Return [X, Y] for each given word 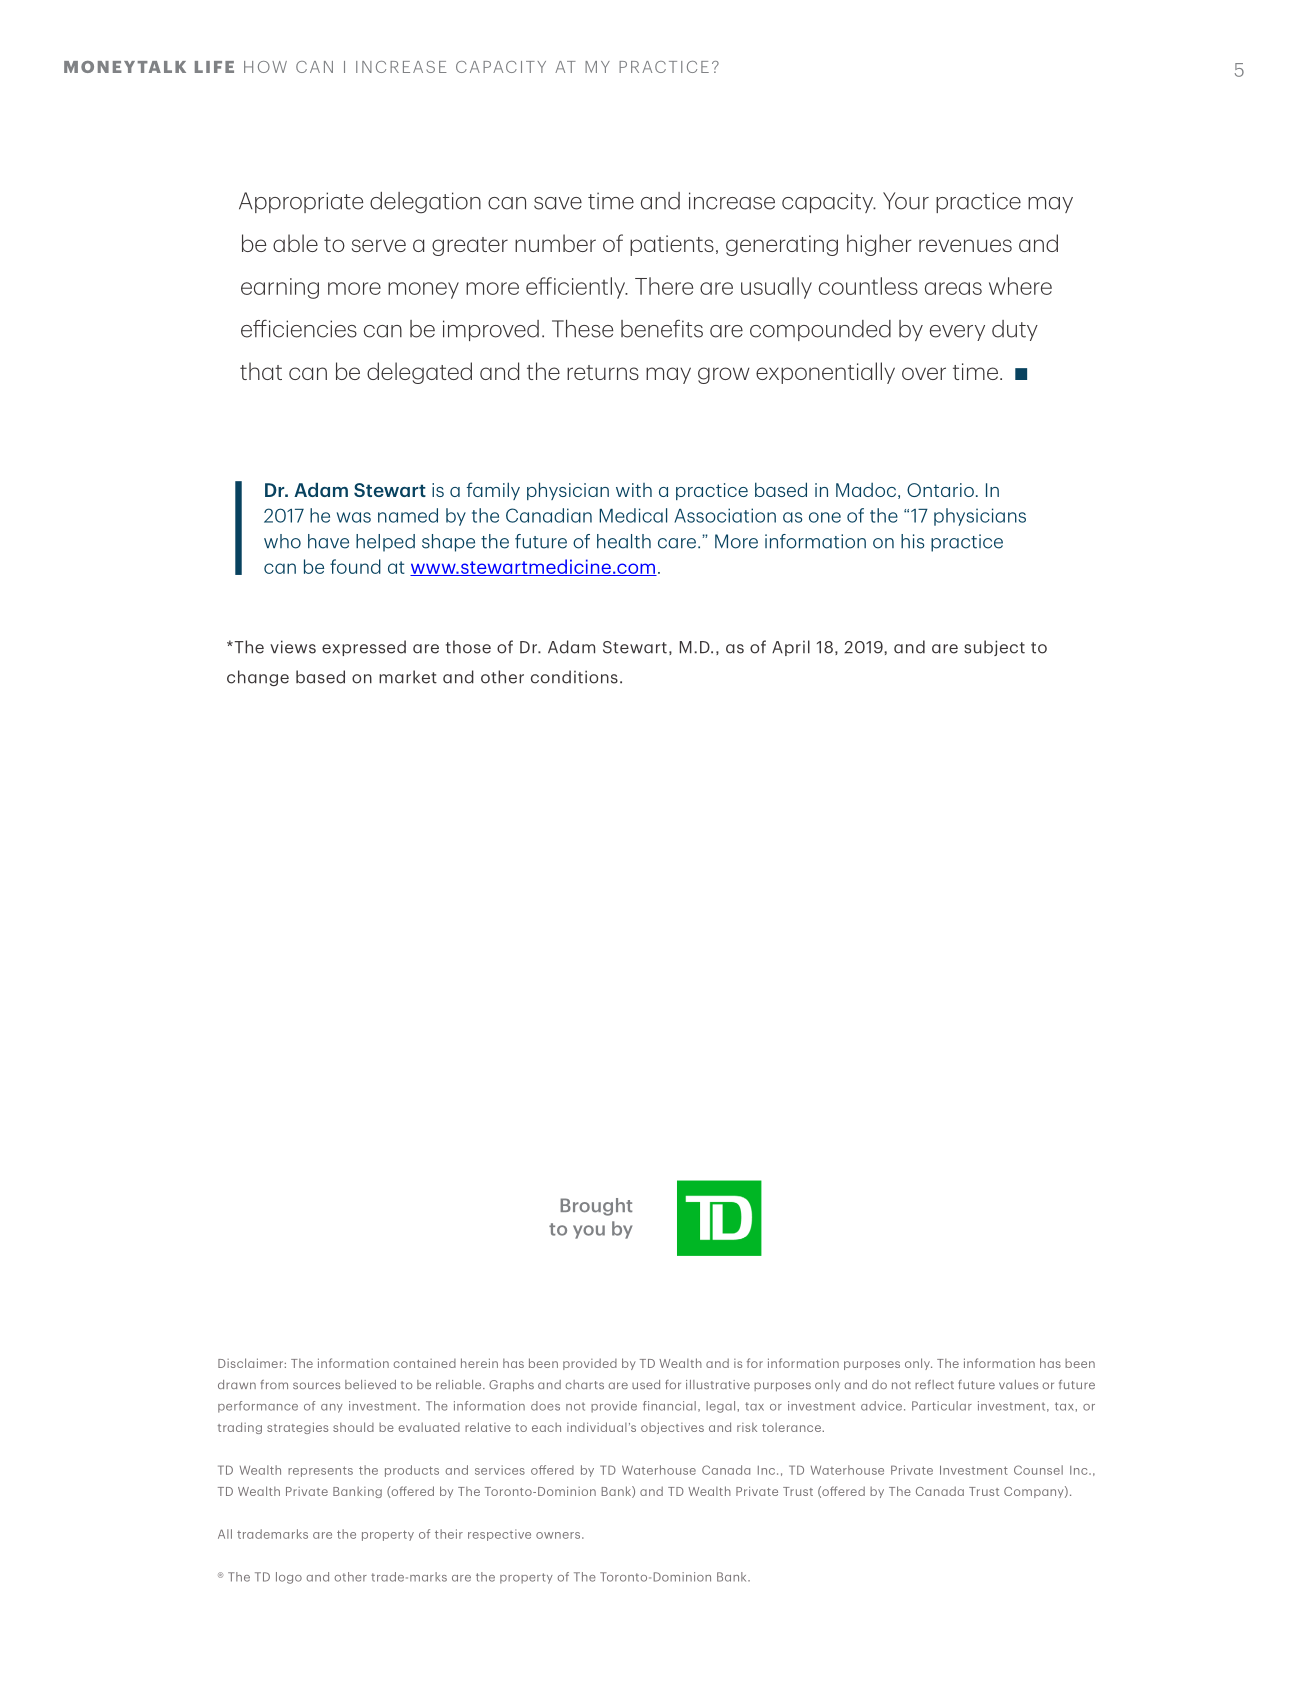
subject [994, 648]
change [258, 678]
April [791, 648]
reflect [934, 1384]
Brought [596, 1207]
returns [603, 372]
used [646, 1384]
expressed [364, 648]
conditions [574, 677]
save [558, 203]
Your [906, 201]
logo [289, 1578]
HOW [265, 67]
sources [316, 1385]
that [261, 371]
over [924, 373]
